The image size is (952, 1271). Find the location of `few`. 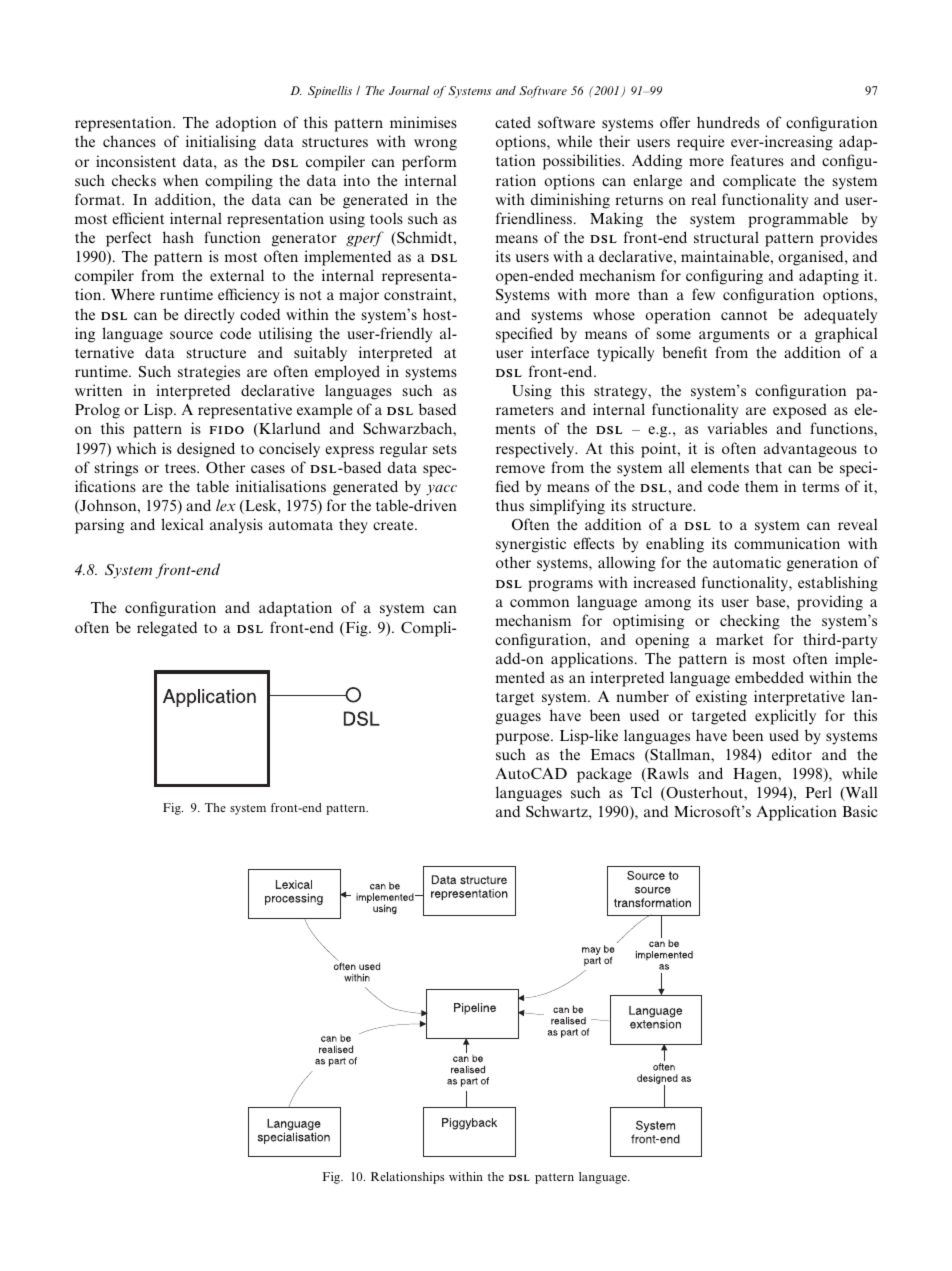

few is located at coordinates (703, 294).
